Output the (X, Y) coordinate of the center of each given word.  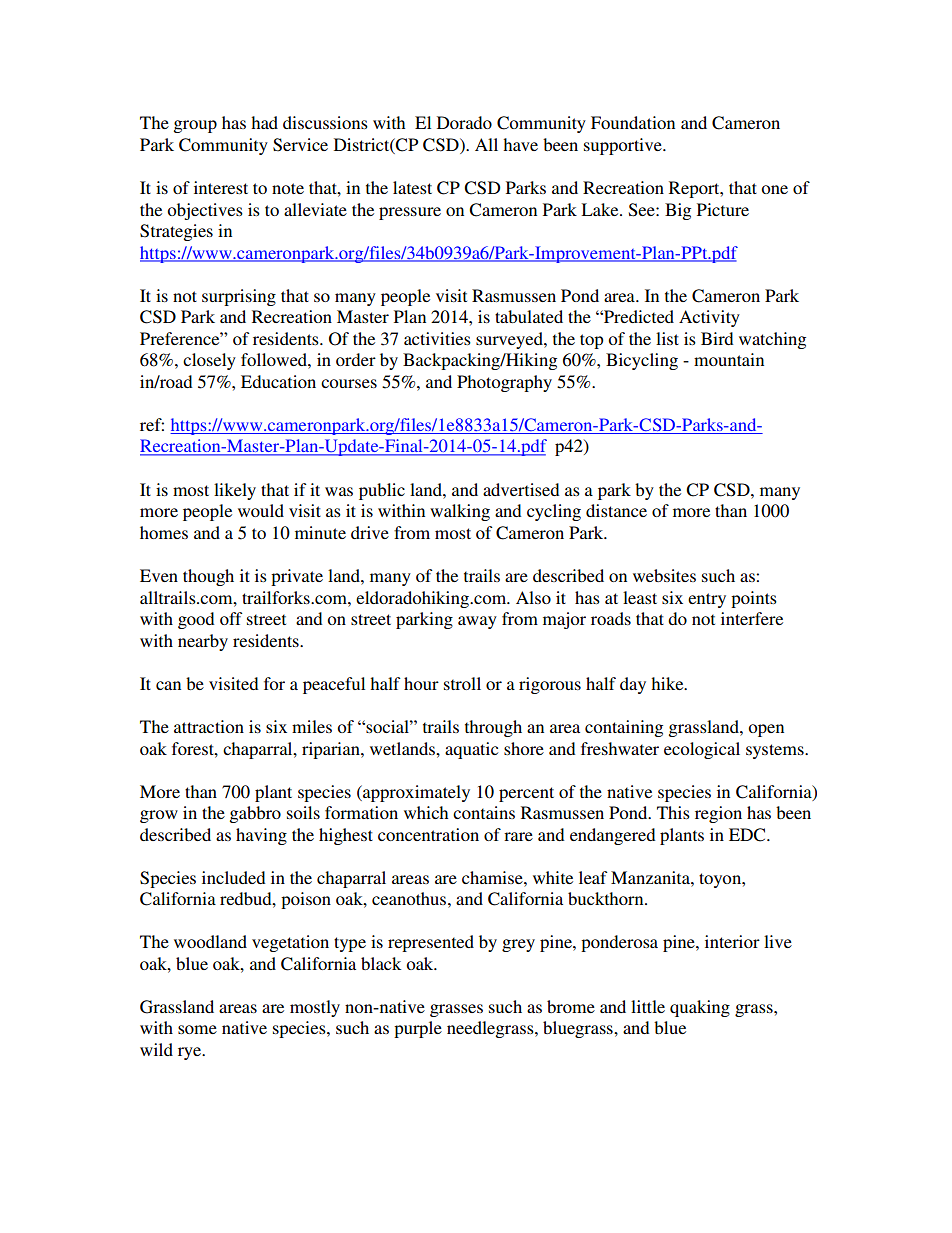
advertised (521, 489)
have (520, 144)
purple (418, 1029)
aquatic (471, 750)
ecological (702, 750)
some (197, 1029)
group (195, 126)
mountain (729, 359)
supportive (624, 146)
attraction (209, 726)
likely (235, 491)
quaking (700, 1008)
